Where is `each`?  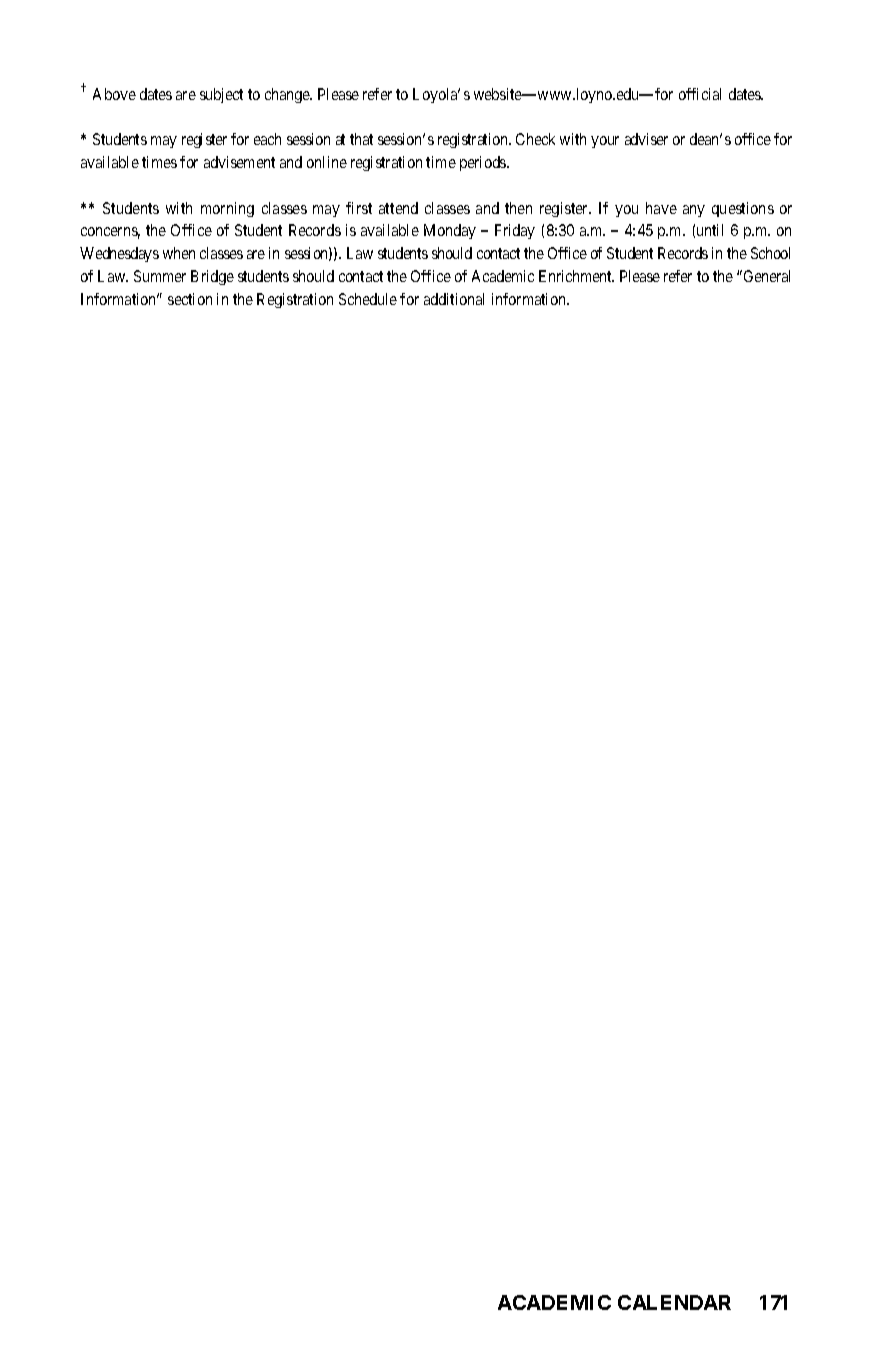
each is located at coordinates (267, 139).
